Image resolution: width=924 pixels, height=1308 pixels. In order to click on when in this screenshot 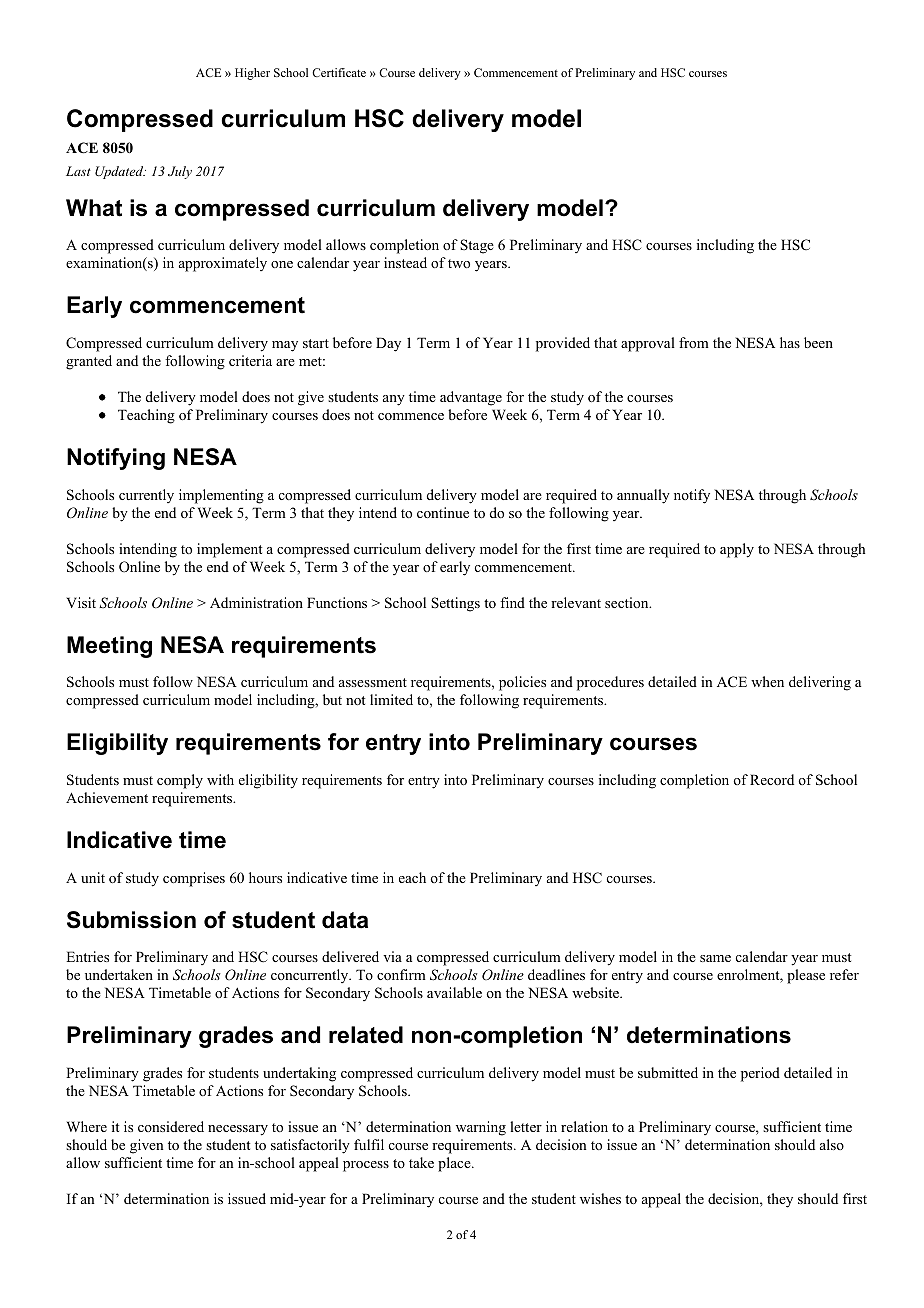, I will do `click(767, 681)`.
